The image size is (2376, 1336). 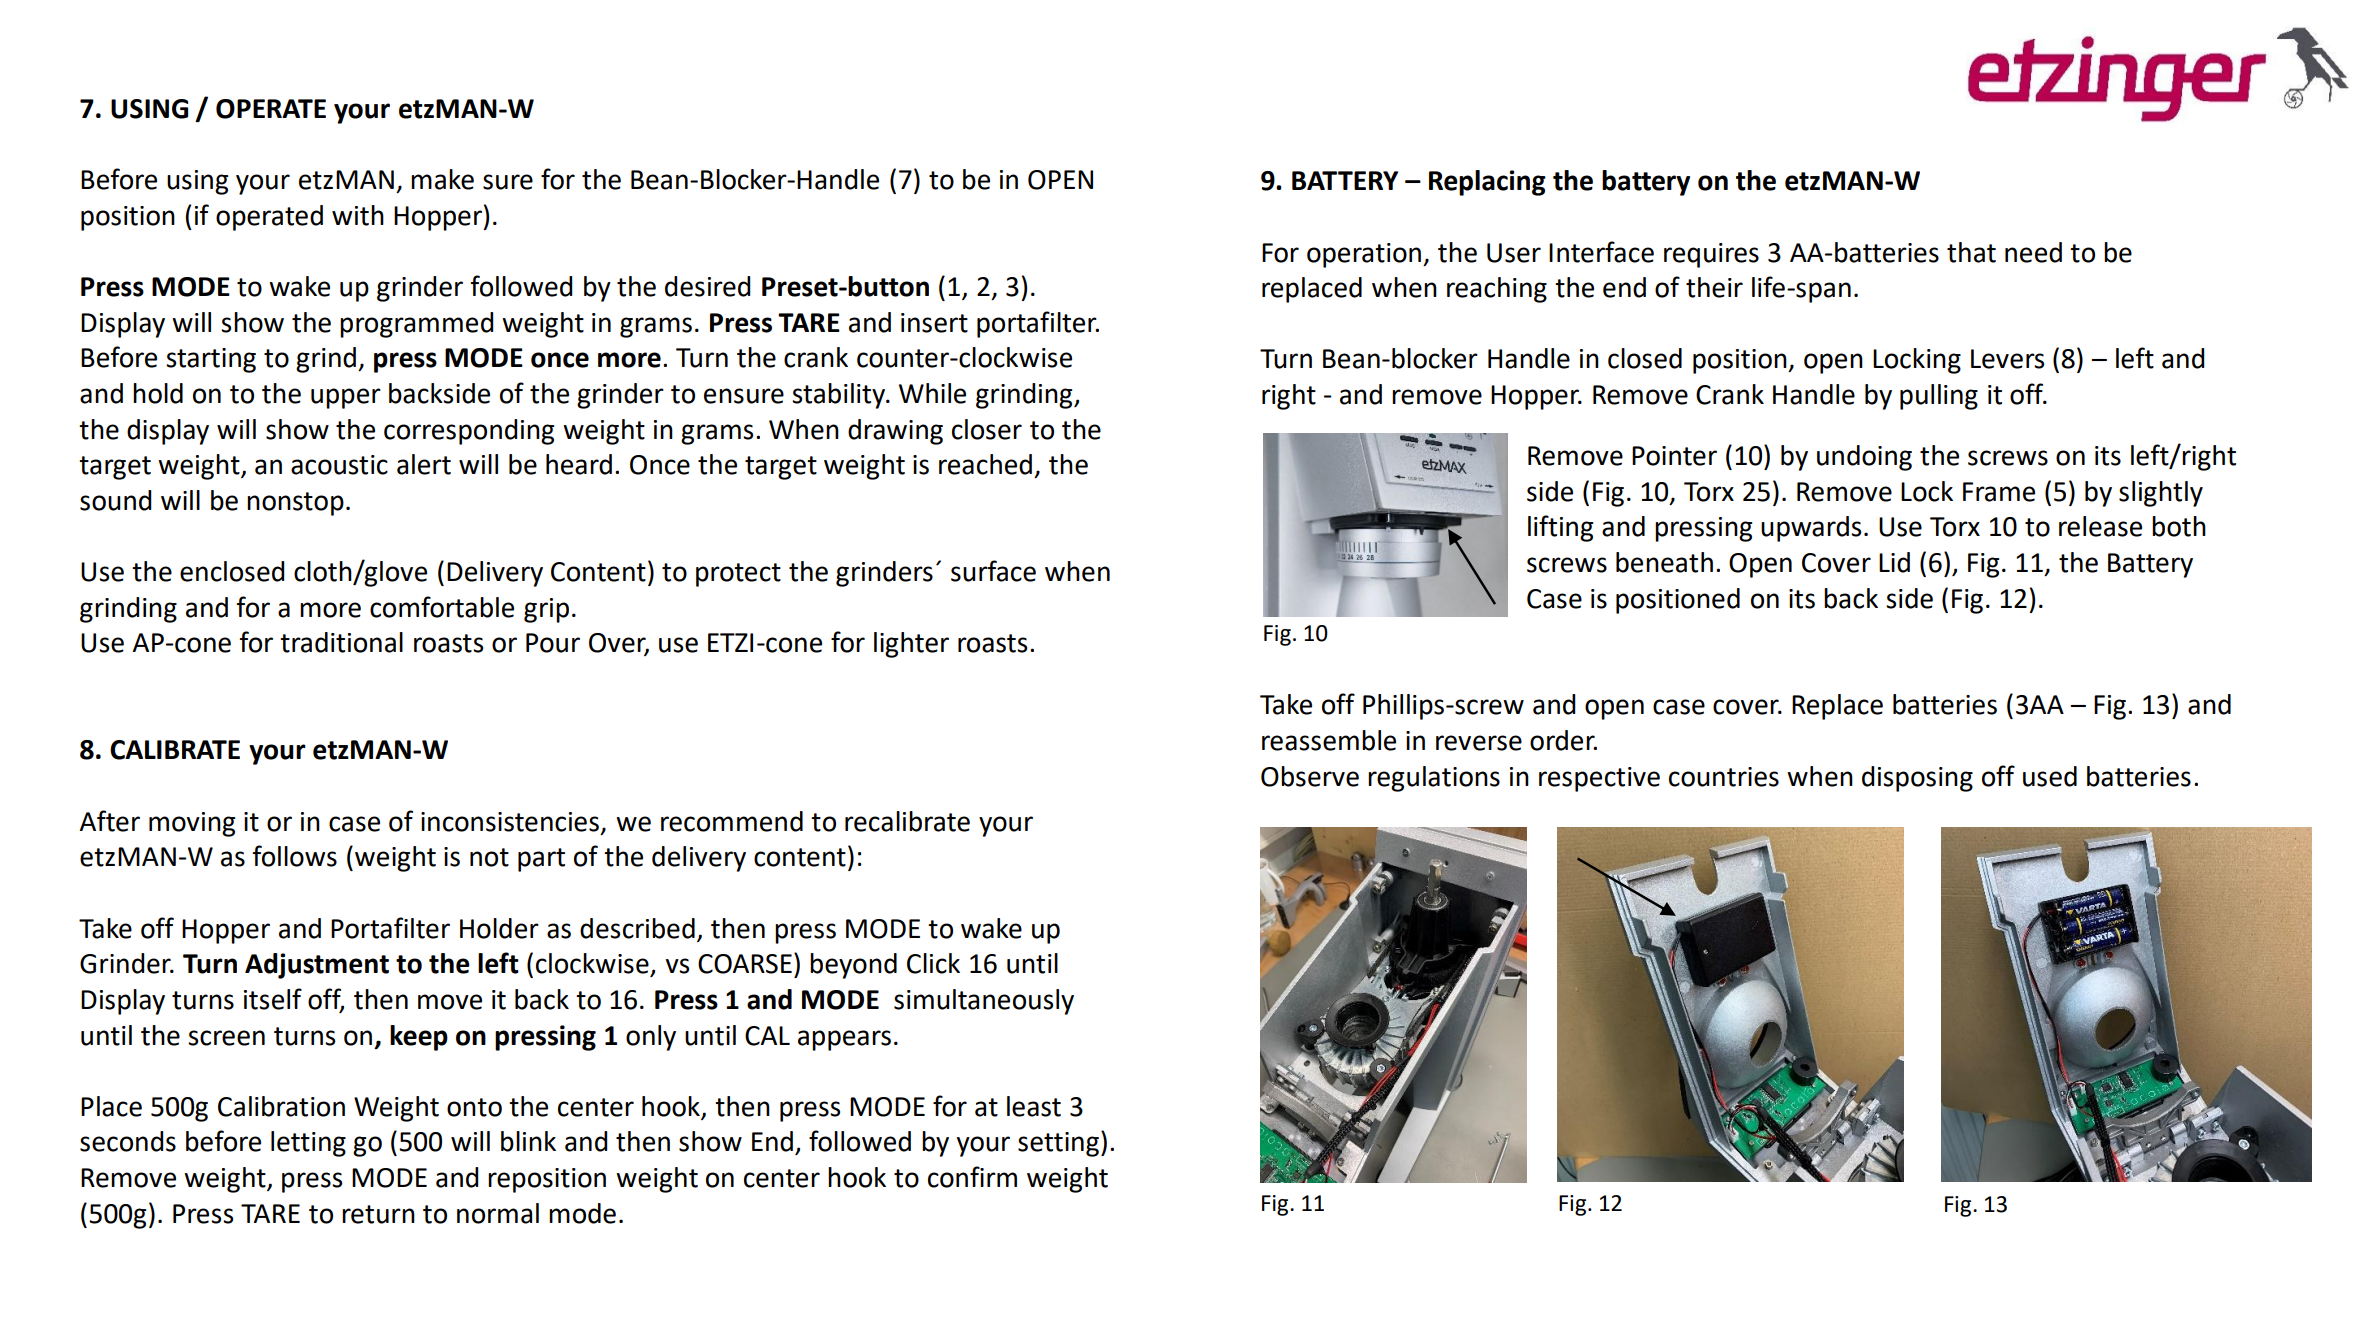 What do you see at coordinates (358, 215) in the document?
I see `with` at bounding box center [358, 215].
